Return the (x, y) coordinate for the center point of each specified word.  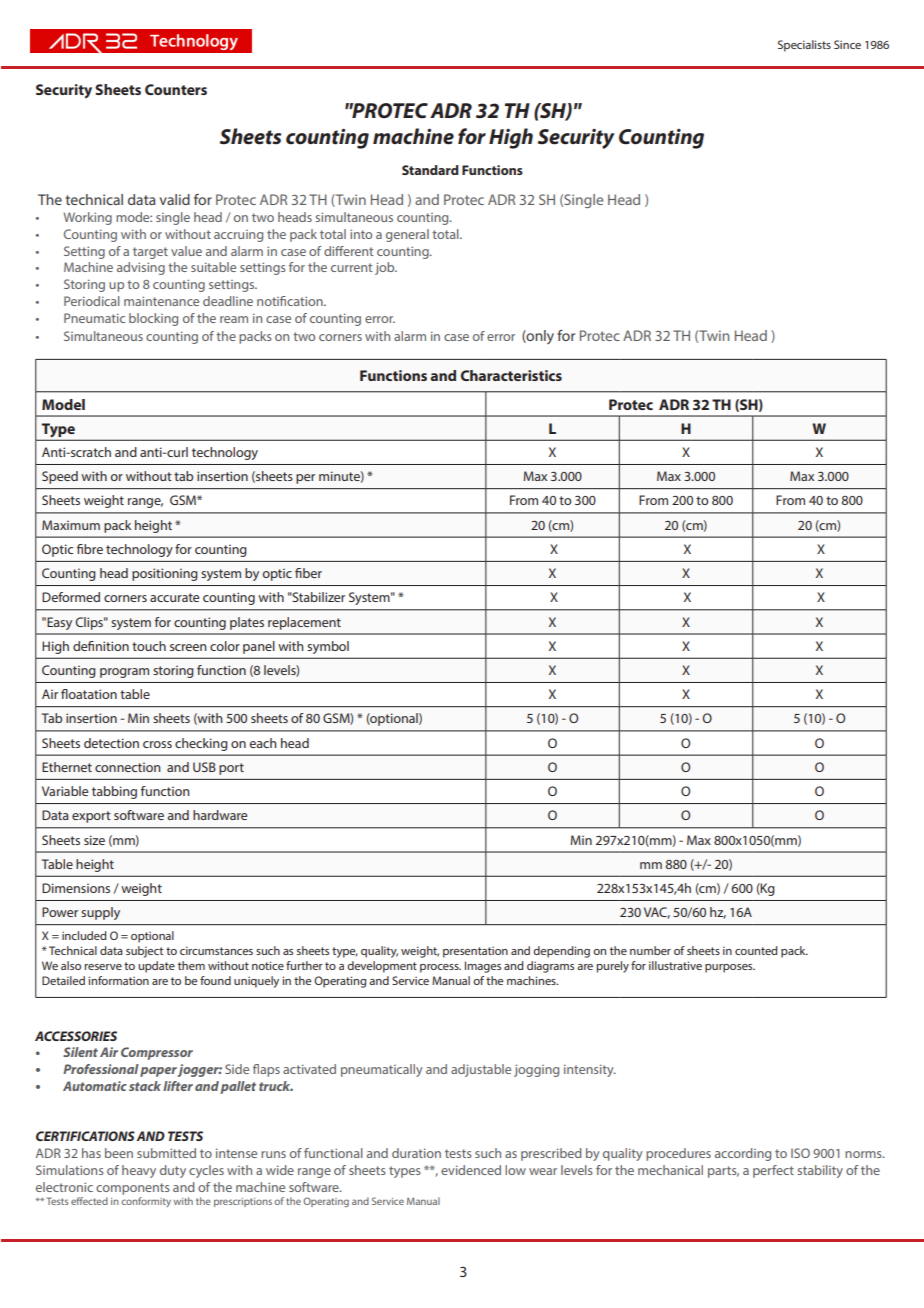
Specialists (804, 46)
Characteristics (511, 375)
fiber (308, 573)
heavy (139, 1171)
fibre (90, 549)
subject (144, 952)
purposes (730, 968)
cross (157, 744)
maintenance (161, 301)
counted (756, 950)
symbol (328, 647)
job (386, 268)
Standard (430, 170)
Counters (176, 89)
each (263, 743)
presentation (475, 952)
